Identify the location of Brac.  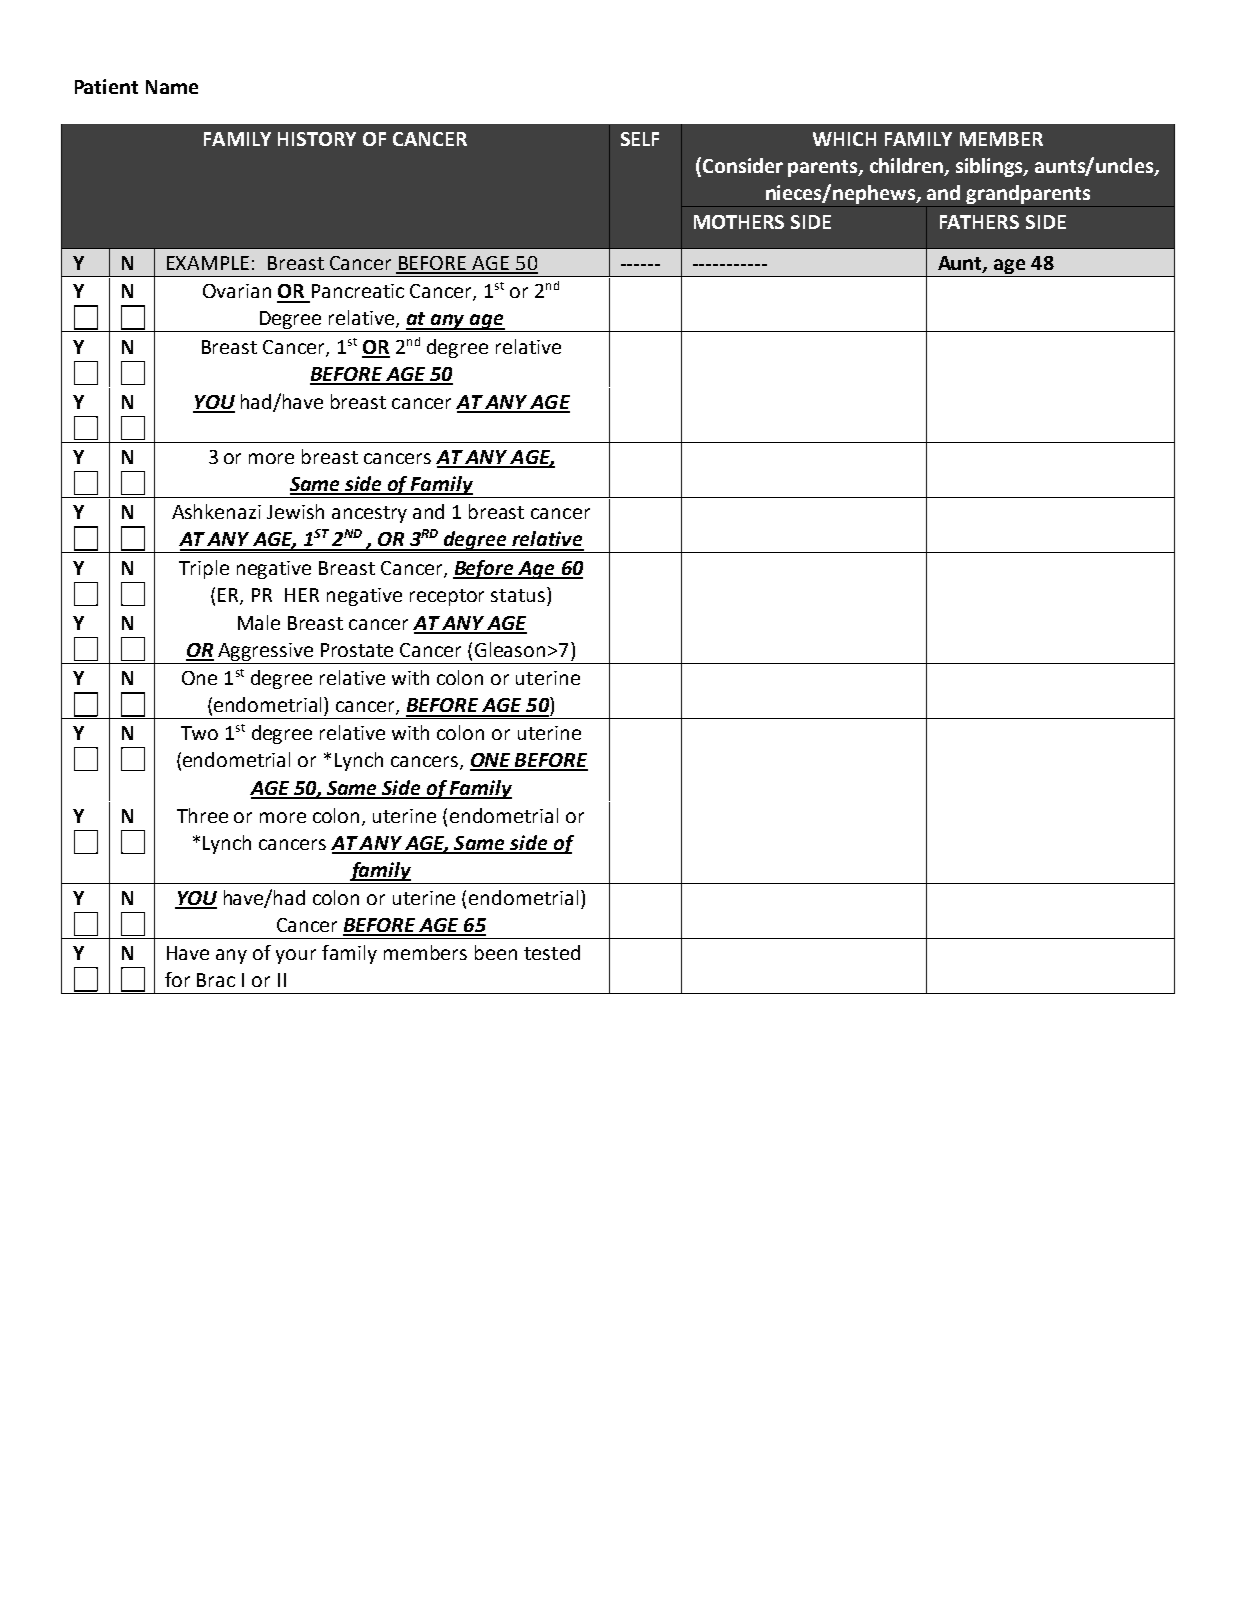
(216, 980).
